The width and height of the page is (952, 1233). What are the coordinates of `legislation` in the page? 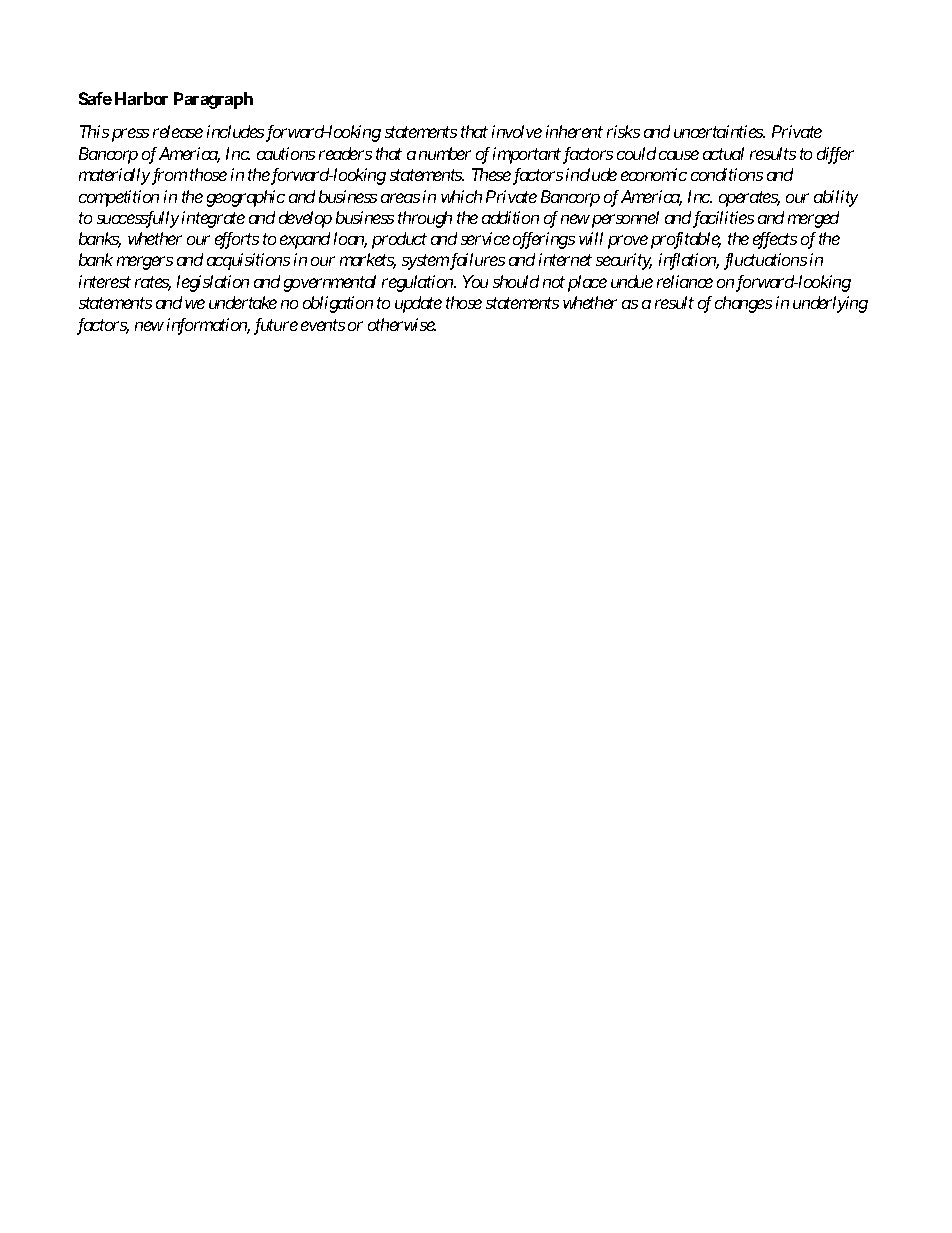 It's located at (213, 283).
